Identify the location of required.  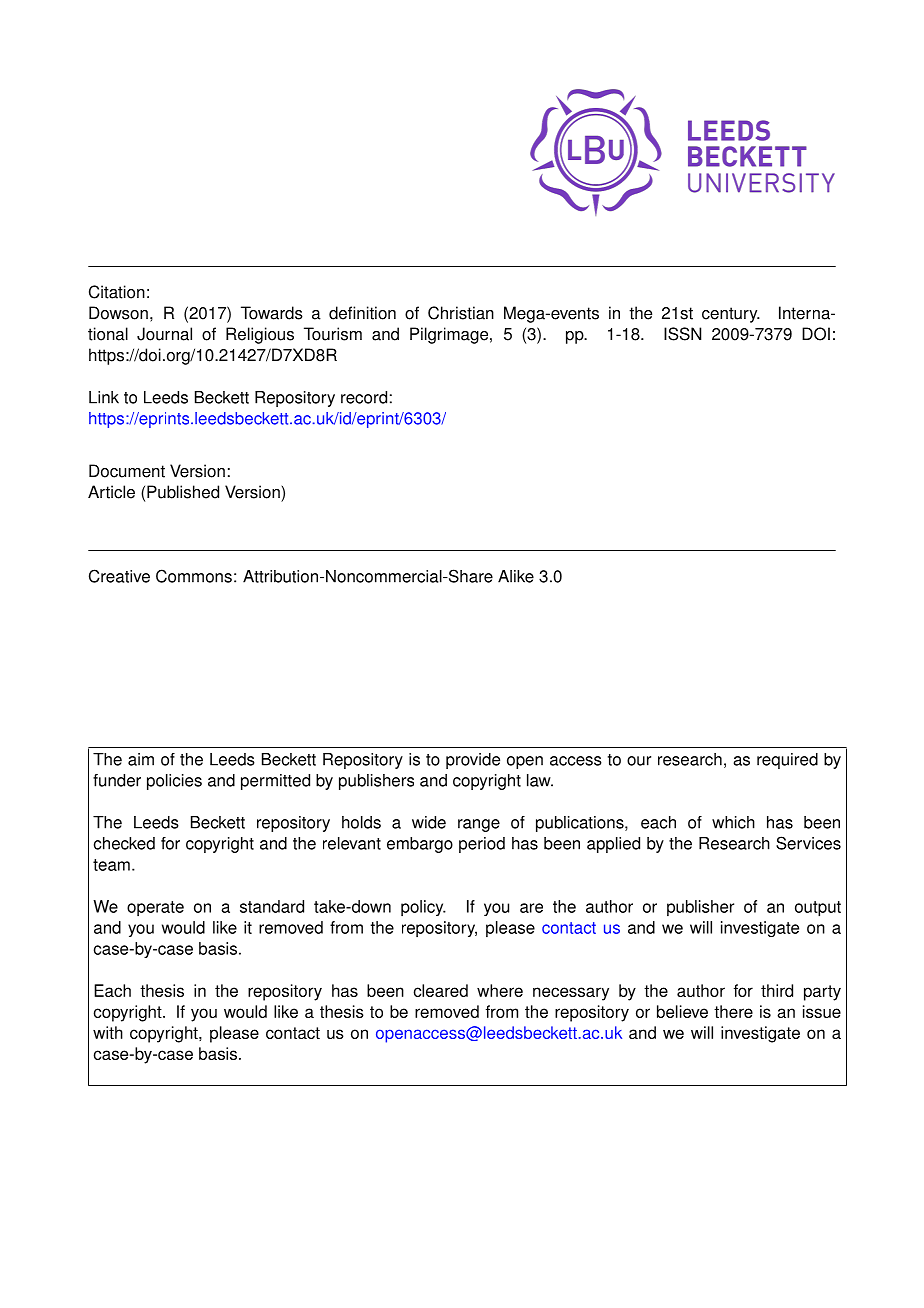
(787, 761).
